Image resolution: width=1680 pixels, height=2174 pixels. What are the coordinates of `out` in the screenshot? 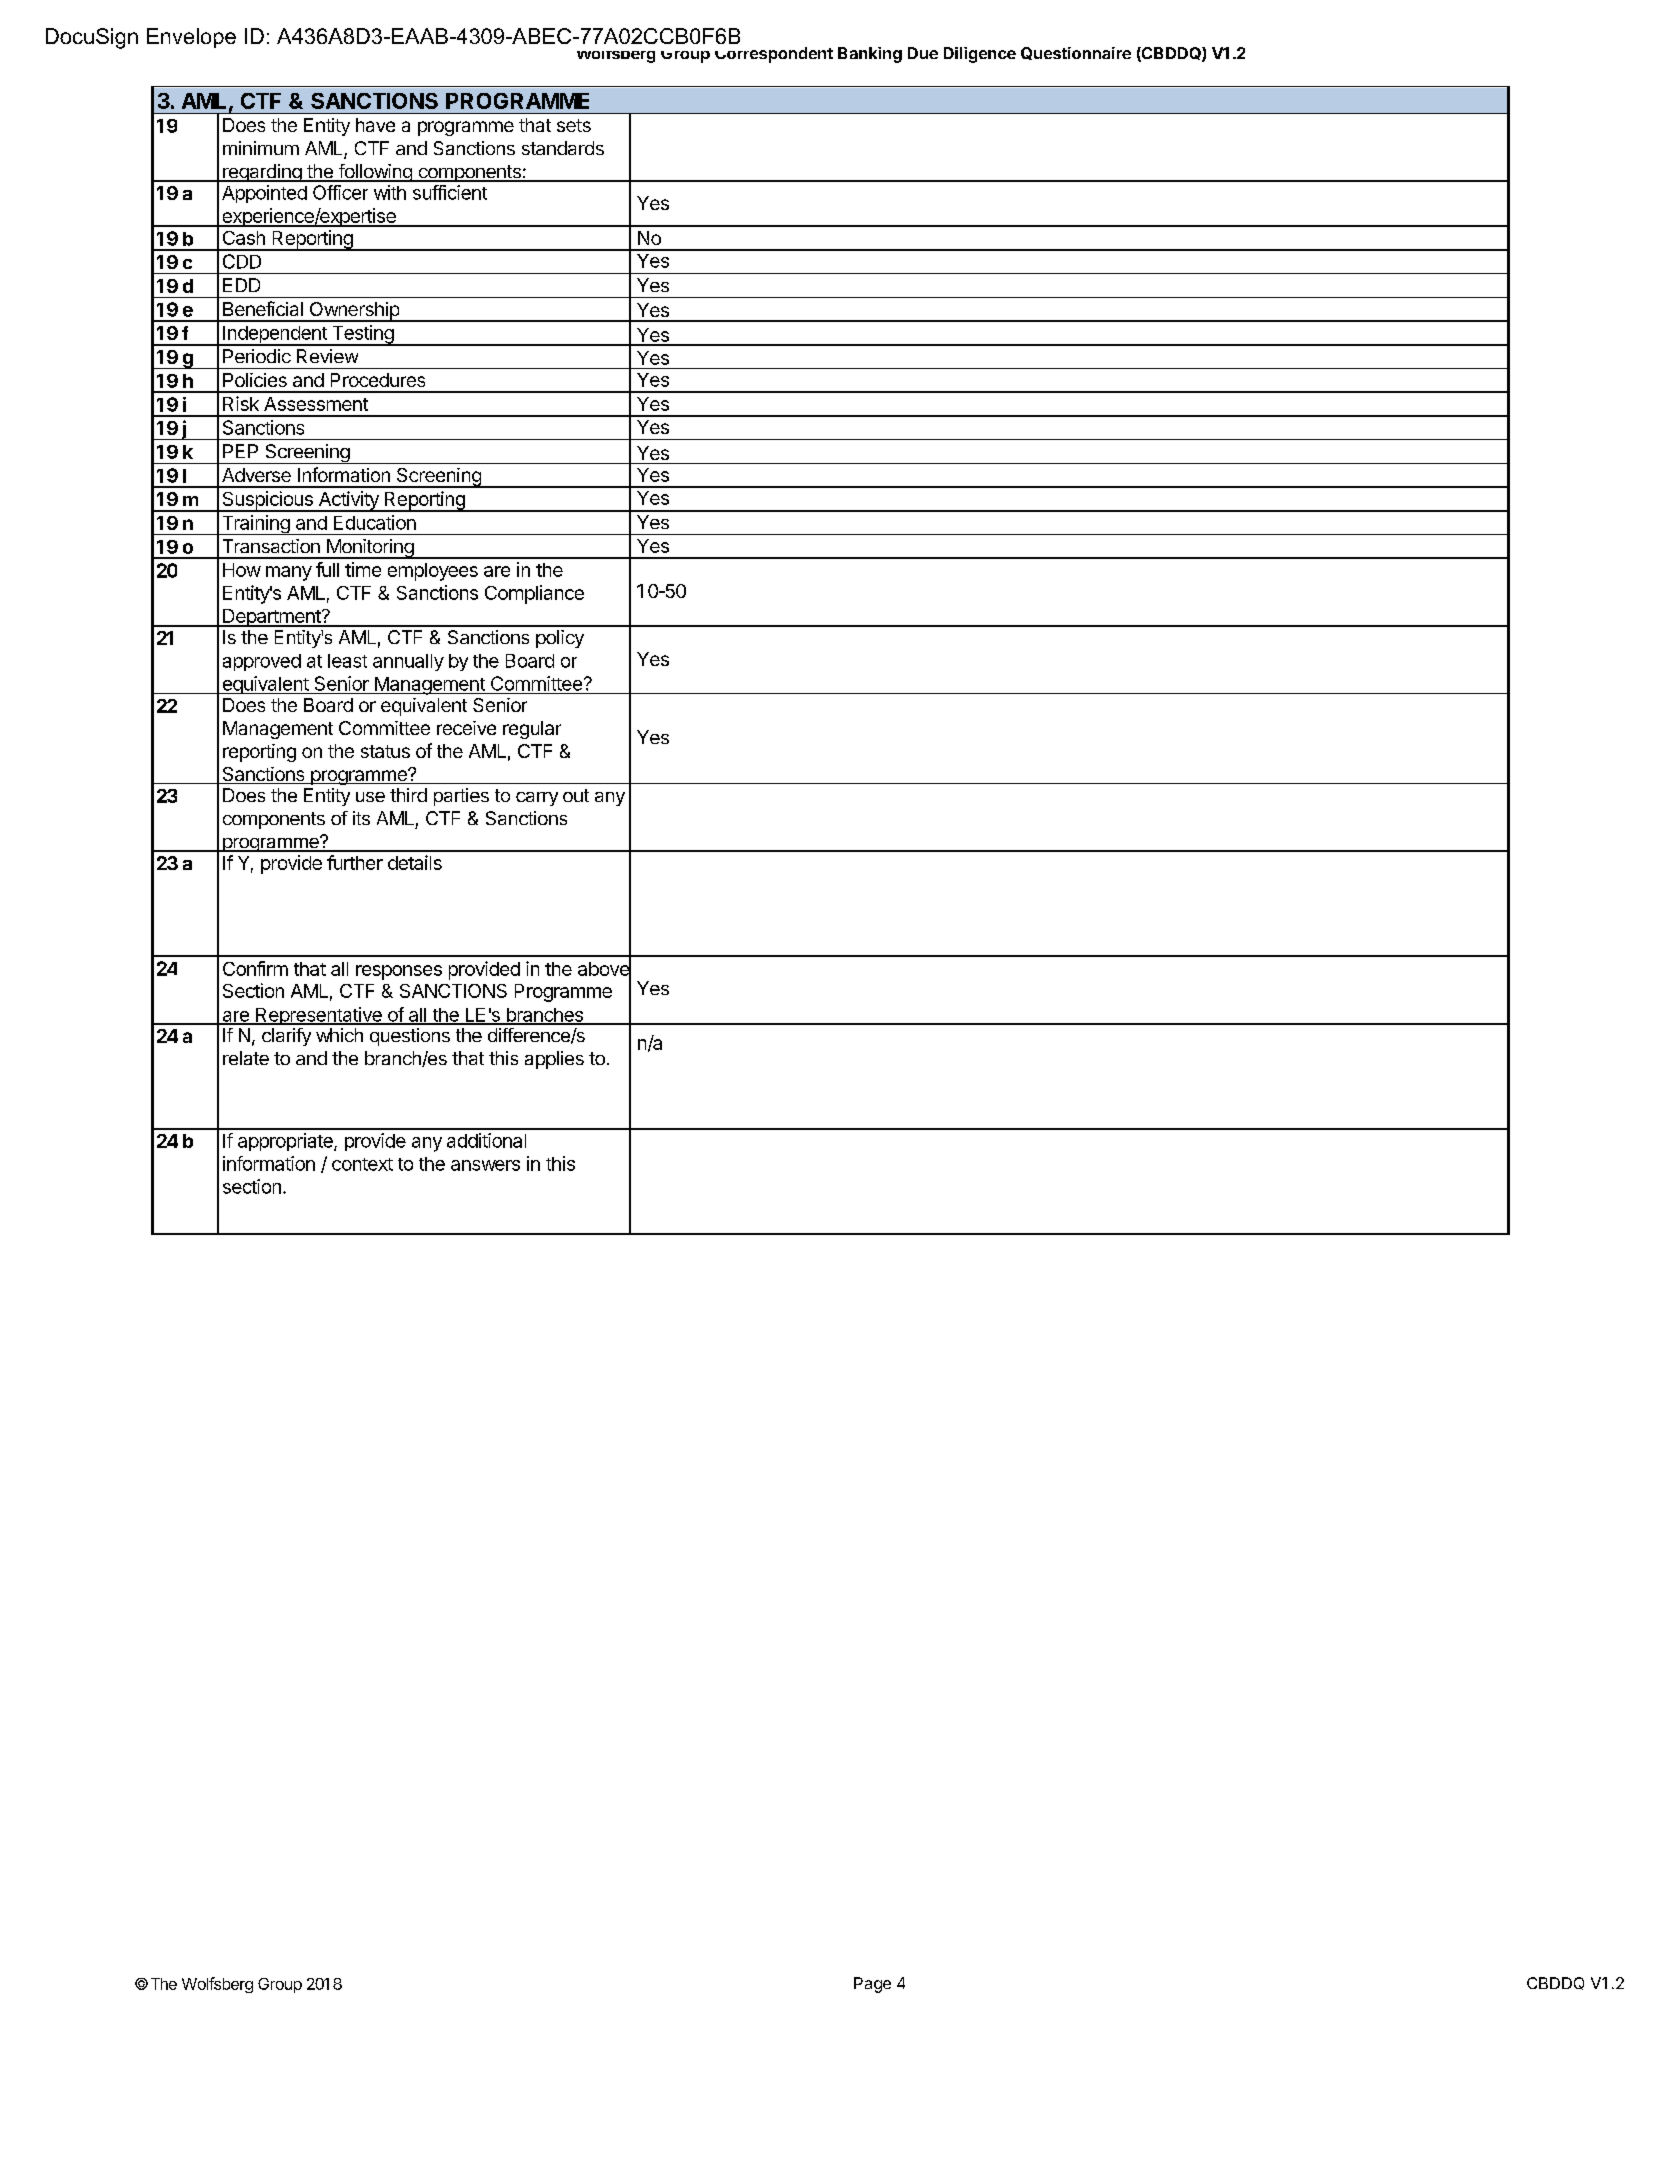 It's located at (576, 795).
